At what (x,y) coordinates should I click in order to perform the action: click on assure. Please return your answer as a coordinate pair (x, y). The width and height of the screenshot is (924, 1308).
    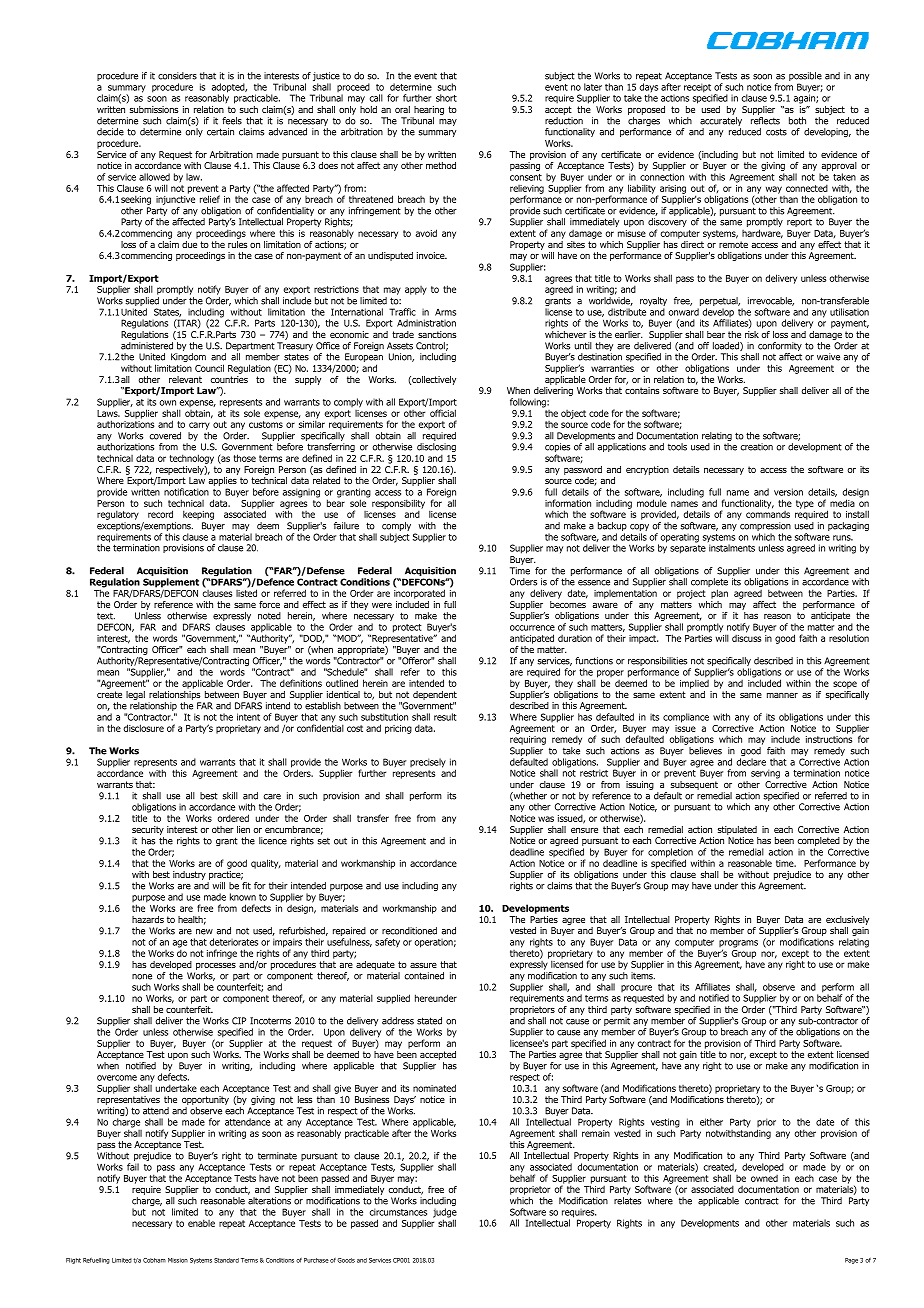
    Looking at the image, I should click on (423, 965).
